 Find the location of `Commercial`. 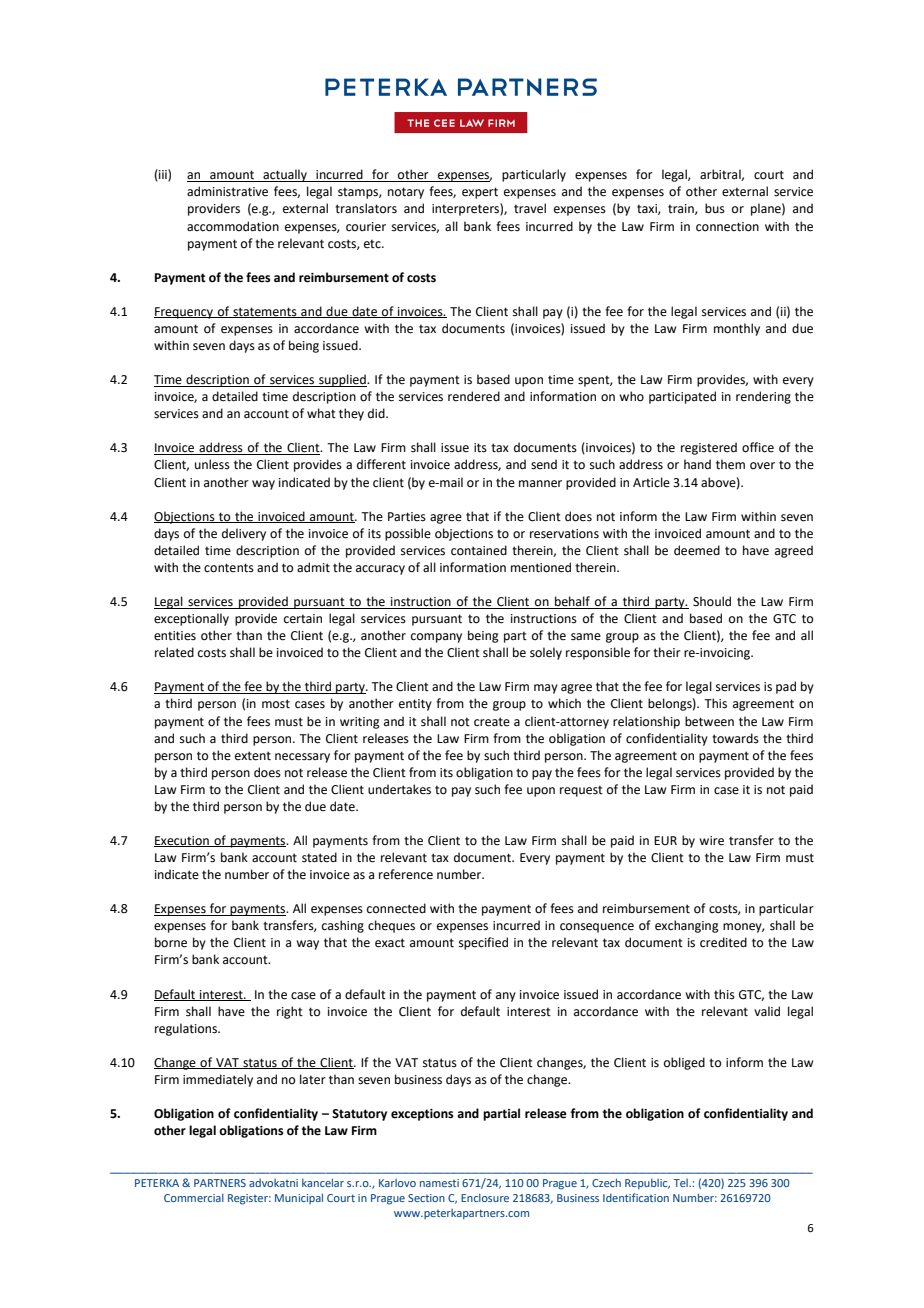

Commercial is located at coordinates (194, 1197).
